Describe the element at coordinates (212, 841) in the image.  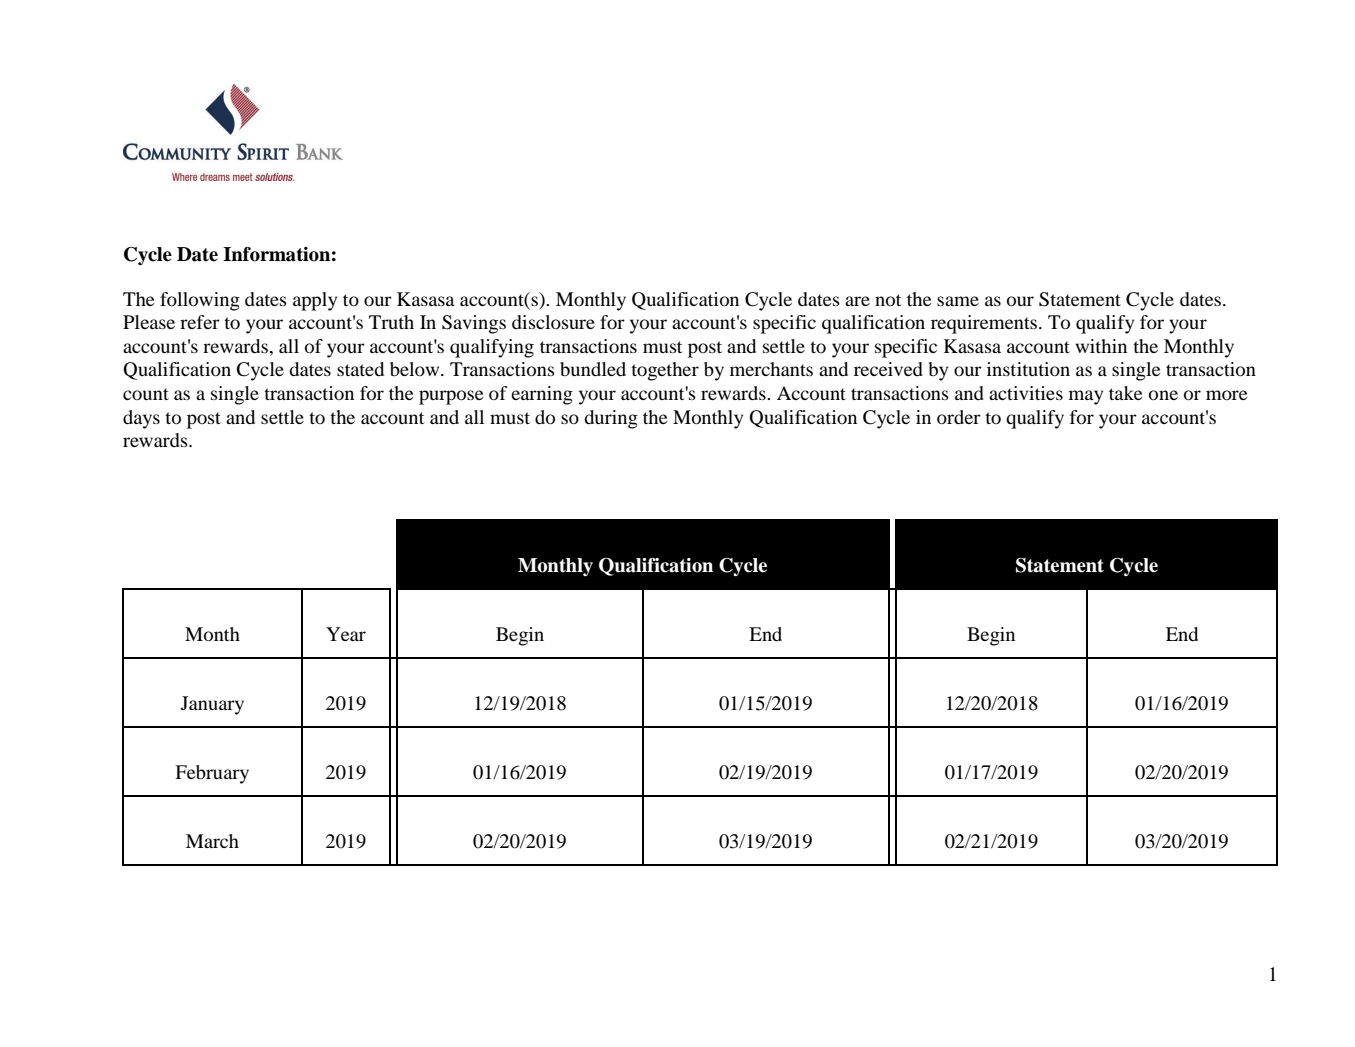
I see `March` at that location.
